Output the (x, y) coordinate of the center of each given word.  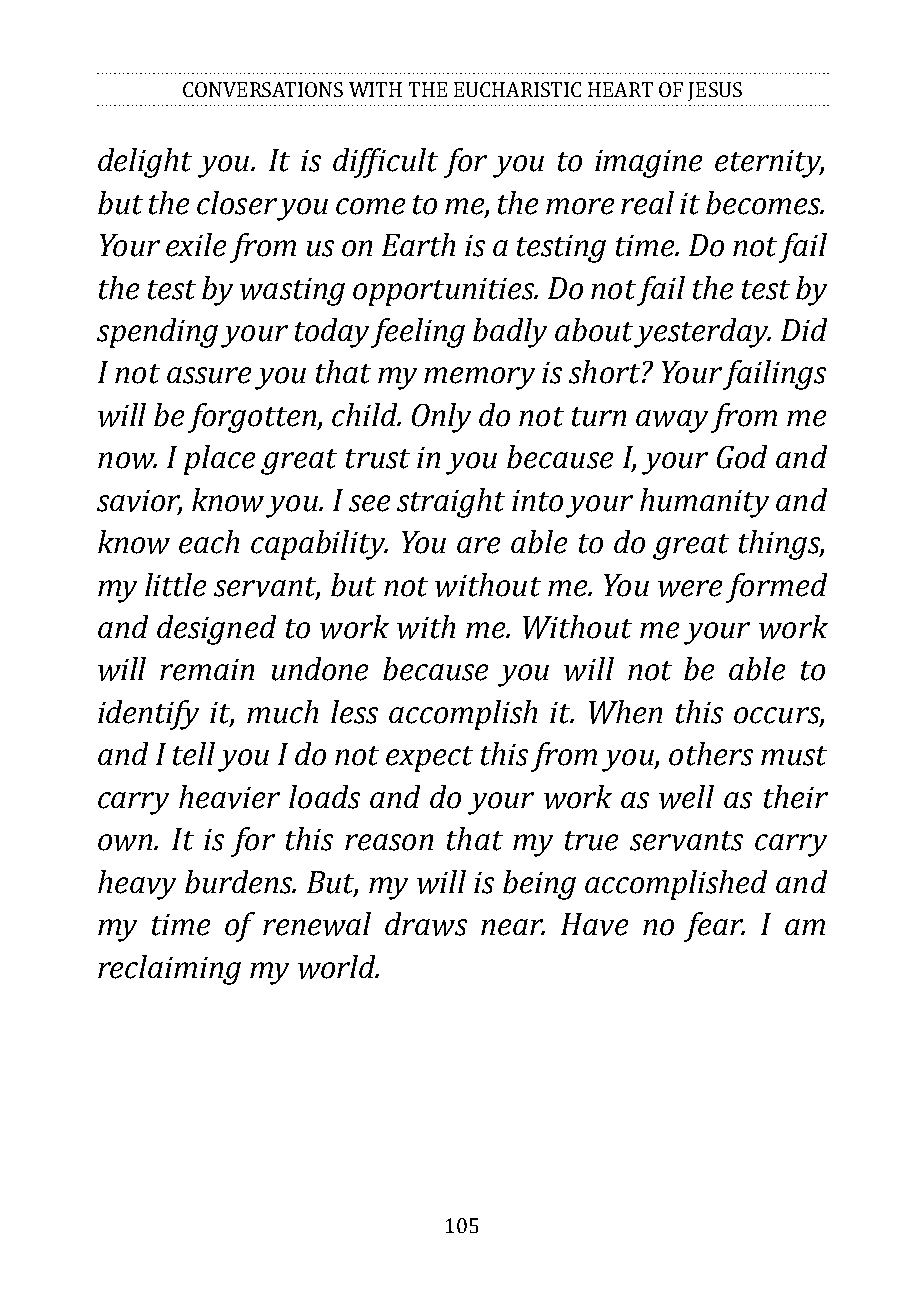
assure (209, 375)
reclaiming (169, 970)
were (690, 588)
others (711, 754)
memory (479, 378)
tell (194, 754)
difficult (385, 163)
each (209, 542)
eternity (769, 164)
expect (429, 759)
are (478, 545)
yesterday (702, 333)
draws (426, 924)
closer (237, 203)
